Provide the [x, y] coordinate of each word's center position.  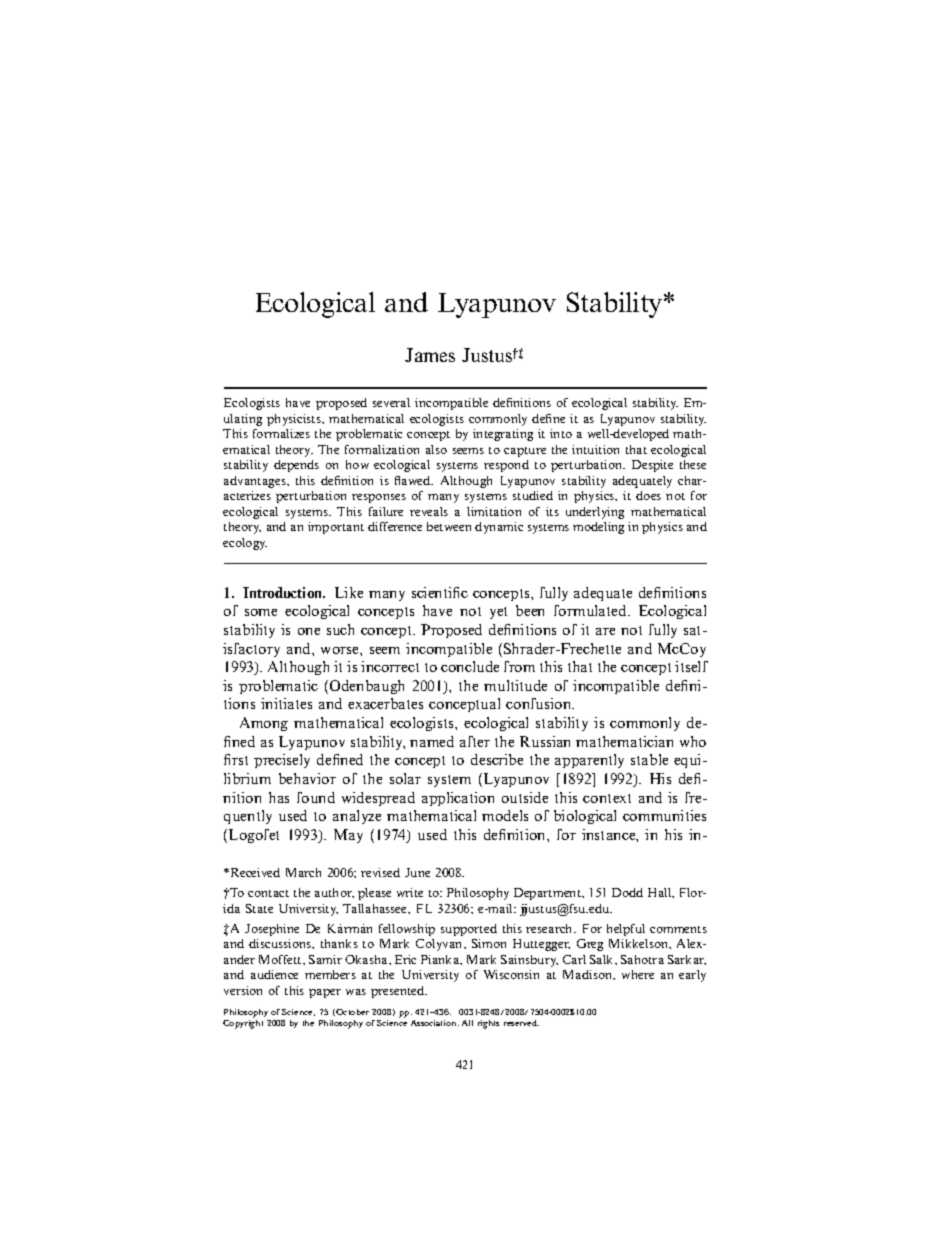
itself [691, 666]
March [303, 872]
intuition [595, 449]
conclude [470, 666]
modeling [598, 528]
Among [264, 724]
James [430, 355]
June [417, 872]
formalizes [281, 433]
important [336, 528]
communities [664, 815]
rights [488, 1024]
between [449, 526]
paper [325, 993]
